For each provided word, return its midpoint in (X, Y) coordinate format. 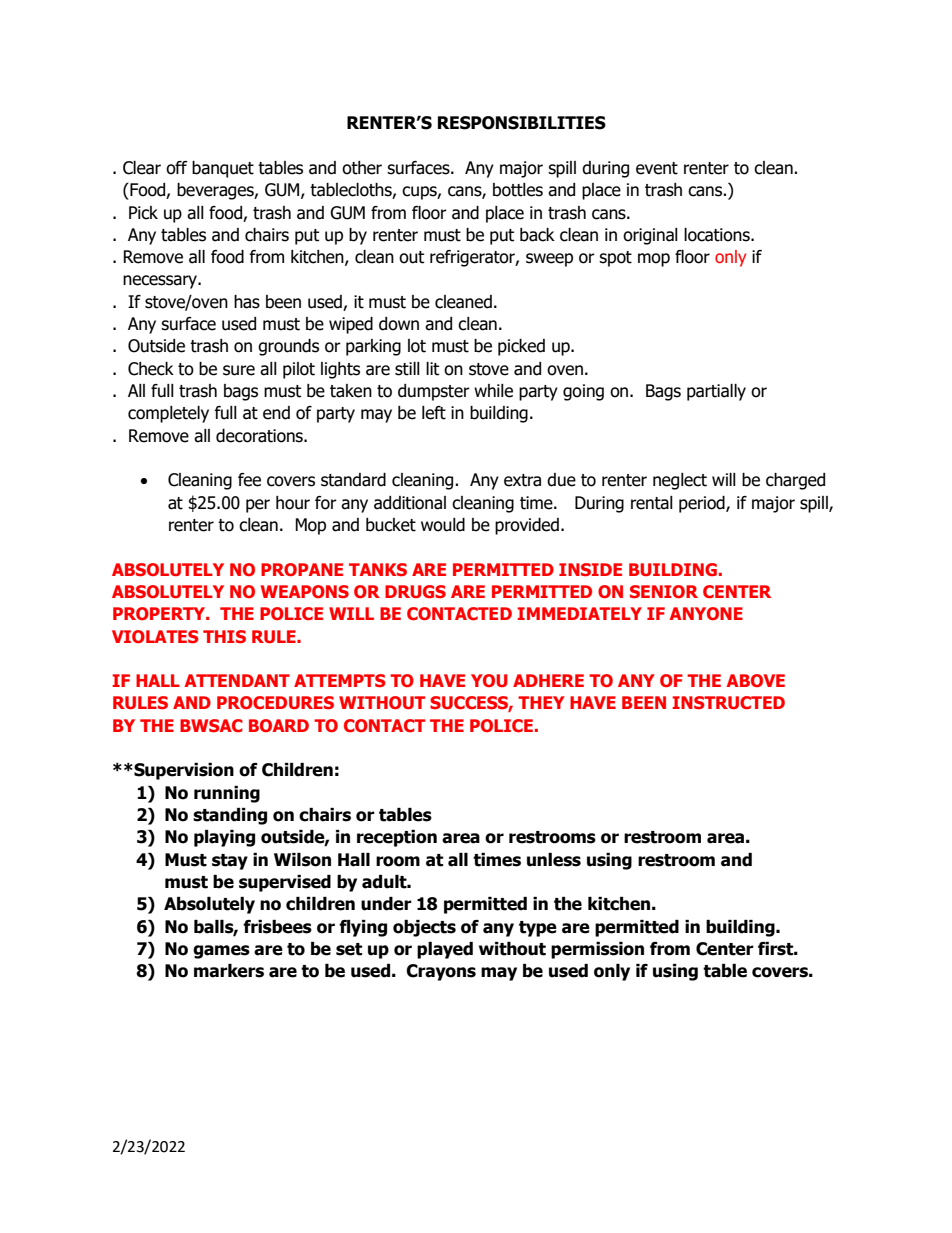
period (703, 504)
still (407, 369)
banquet (223, 169)
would (443, 525)
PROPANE (302, 569)
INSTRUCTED (728, 703)
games (221, 952)
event (657, 168)
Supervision (183, 771)
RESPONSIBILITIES (522, 123)
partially (716, 392)
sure (239, 370)
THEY (541, 702)
